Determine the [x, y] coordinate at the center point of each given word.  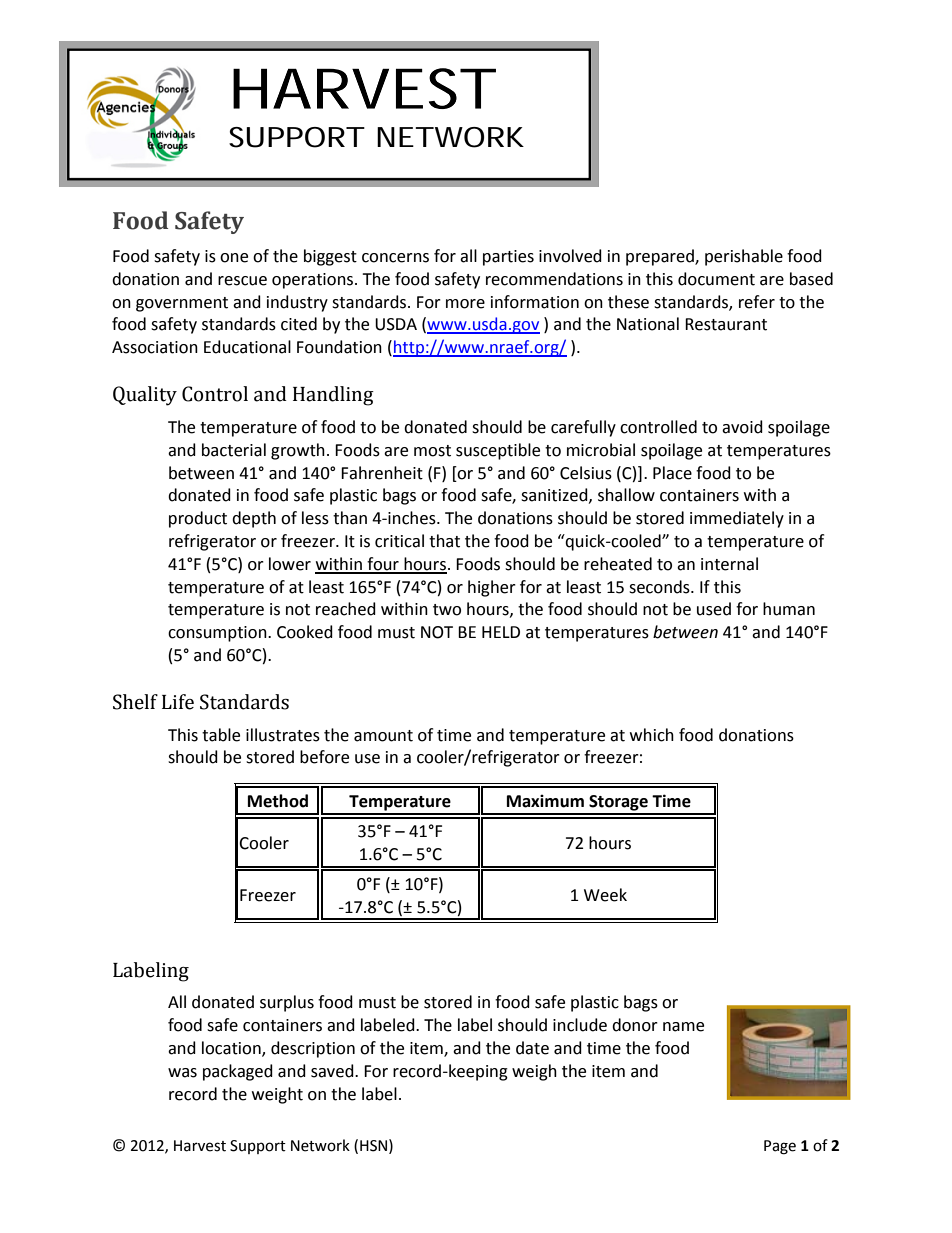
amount [383, 736]
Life [178, 702]
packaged [238, 1072]
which [652, 735]
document [716, 279]
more [465, 304]
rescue [242, 281]
